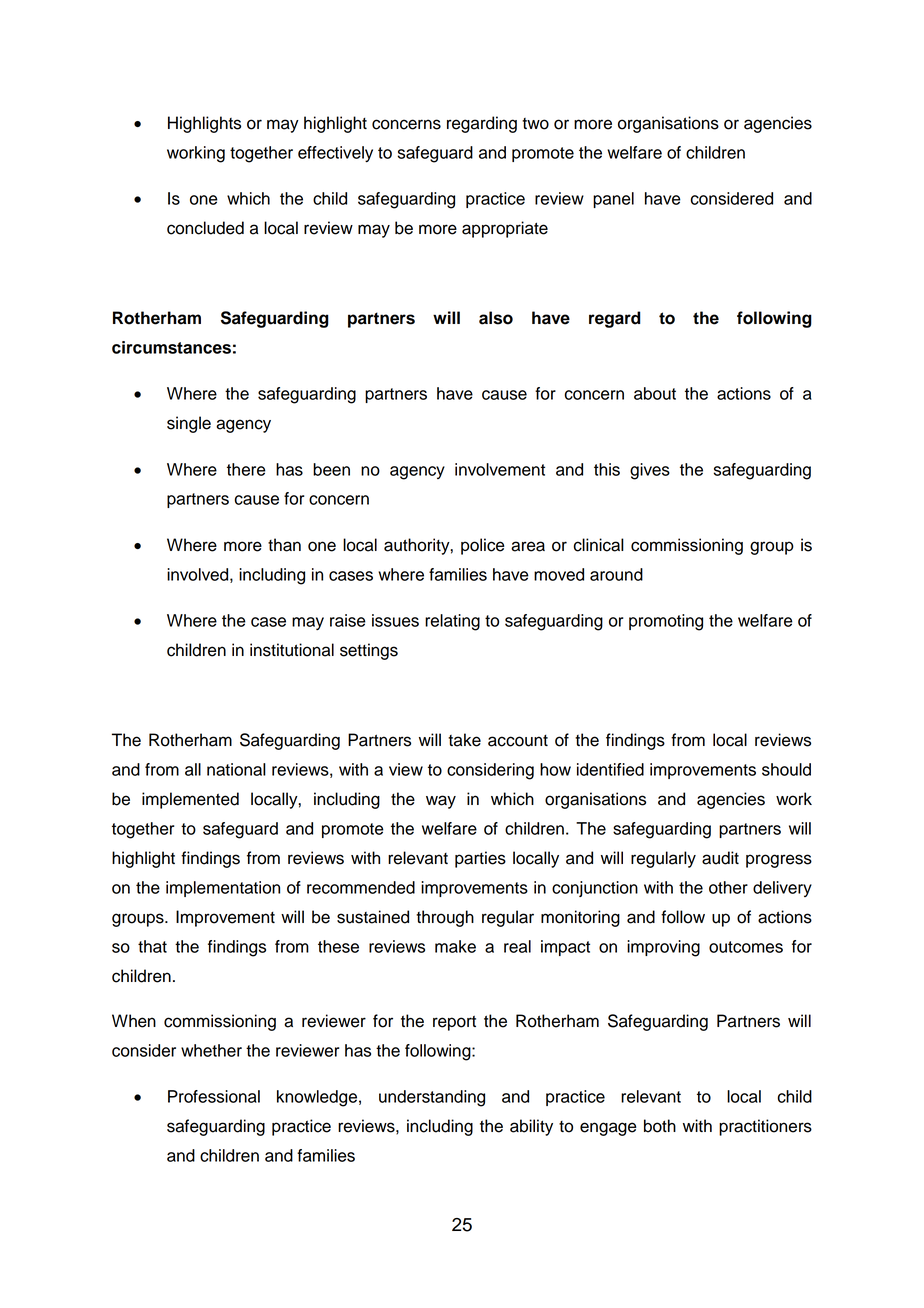 The width and height of the screenshot is (924, 1308). Describe the element at coordinates (786, 769) in the screenshot. I see `should` at that location.
